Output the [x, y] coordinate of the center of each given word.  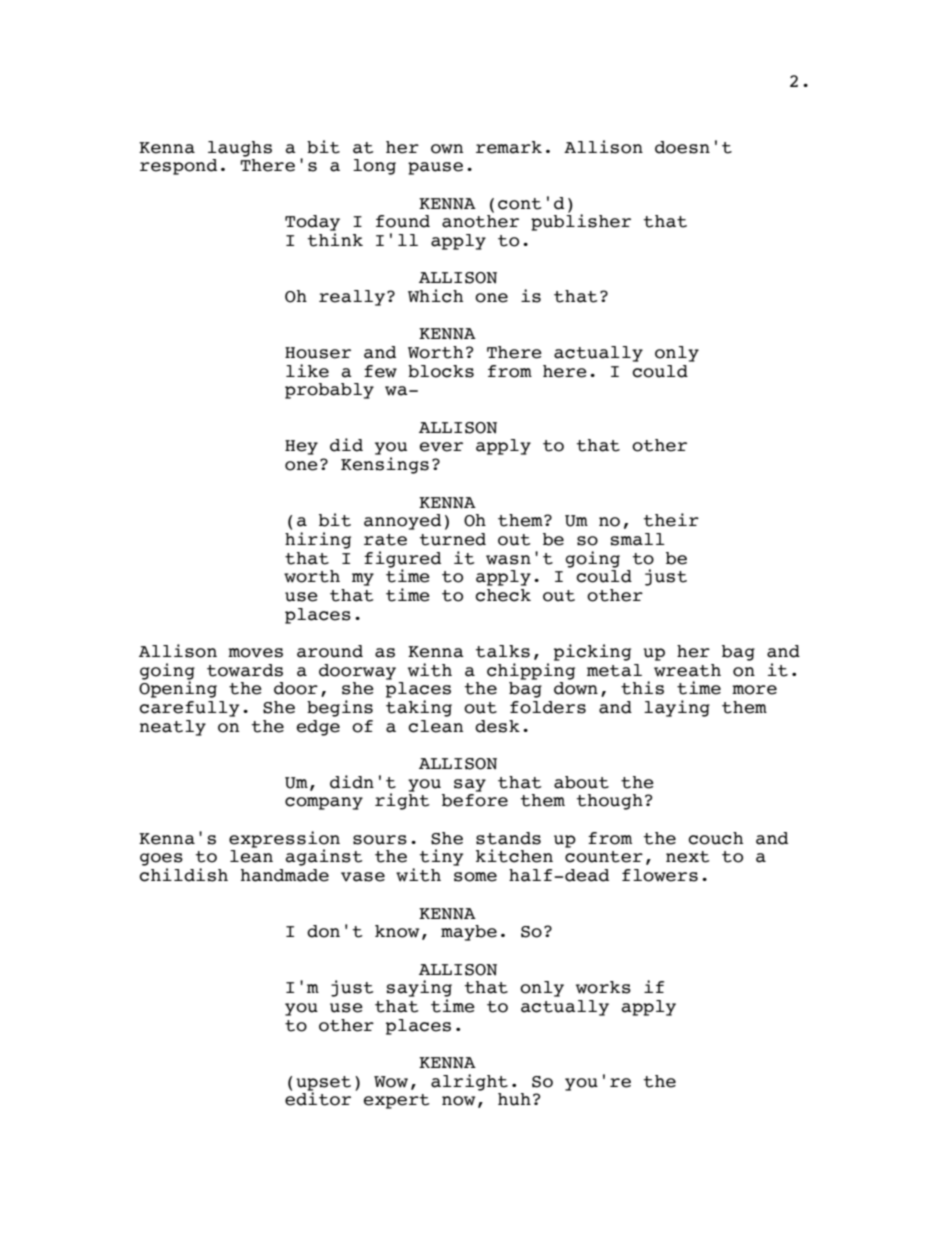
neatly [173, 728]
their [671, 520]
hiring [318, 540]
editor [318, 1098]
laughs [240, 149]
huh [514, 1099]
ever [441, 447]
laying [677, 708]
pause [435, 168]
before [475, 800]
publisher [581, 221]
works [603, 987]
